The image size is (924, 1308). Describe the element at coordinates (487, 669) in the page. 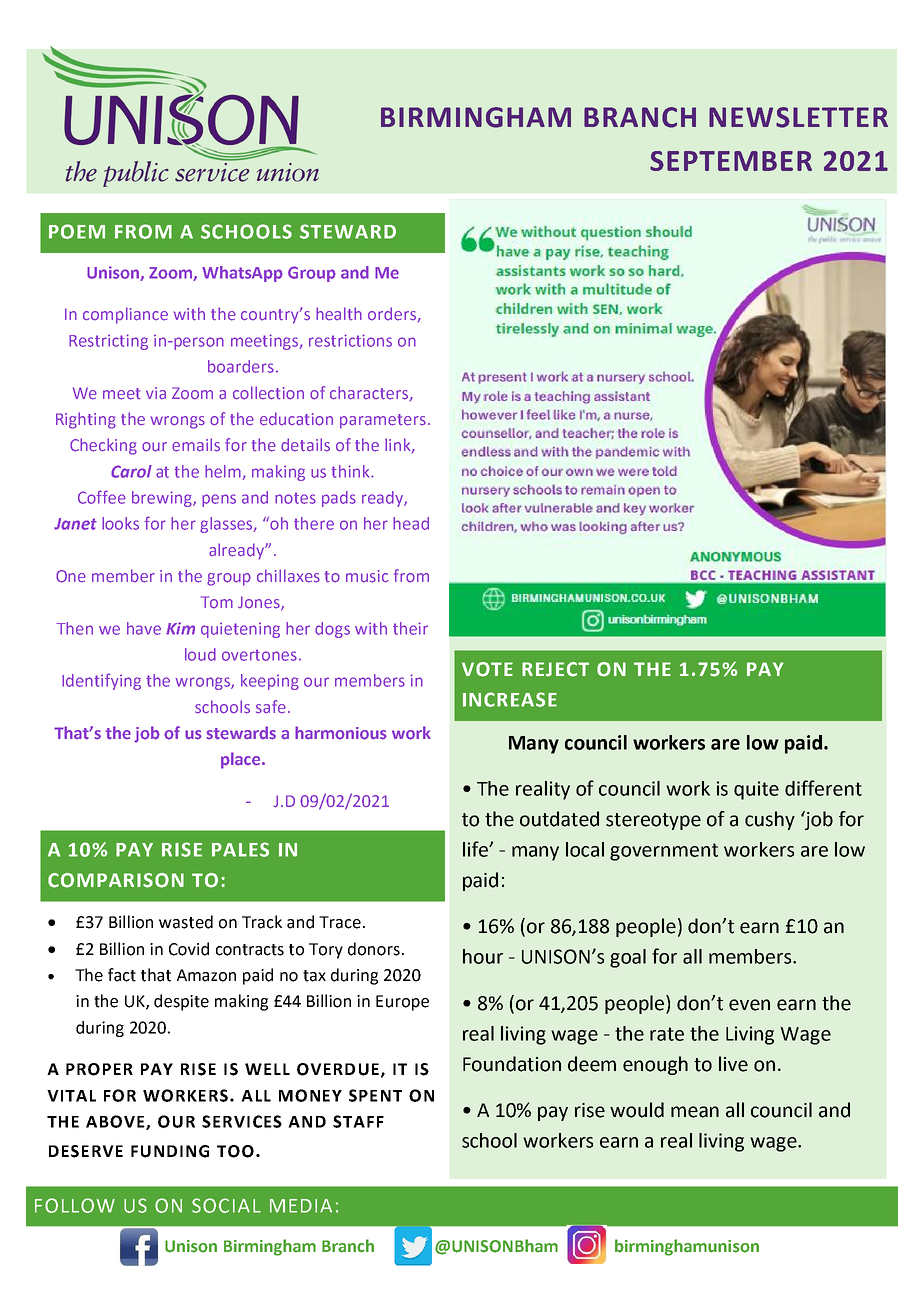

I see `VOTE` at that location.
